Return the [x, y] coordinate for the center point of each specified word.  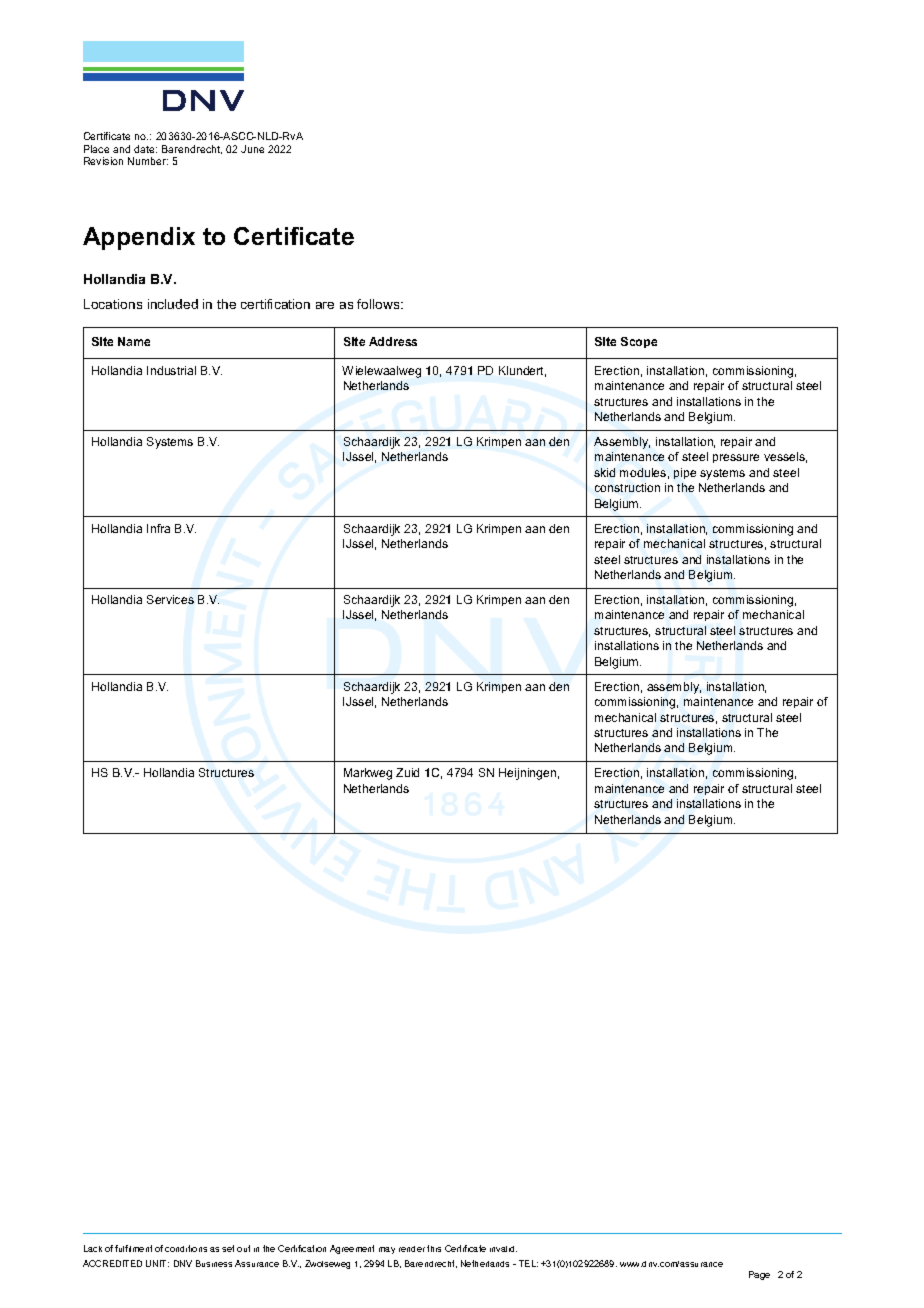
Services [170, 599]
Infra [158, 528]
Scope [639, 342]
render [412, 1249]
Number [148, 161]
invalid [503, 1249]
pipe [685, 473]
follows [379, 304]
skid [604, 472]
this [434, 1248]
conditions [186, 1248]
